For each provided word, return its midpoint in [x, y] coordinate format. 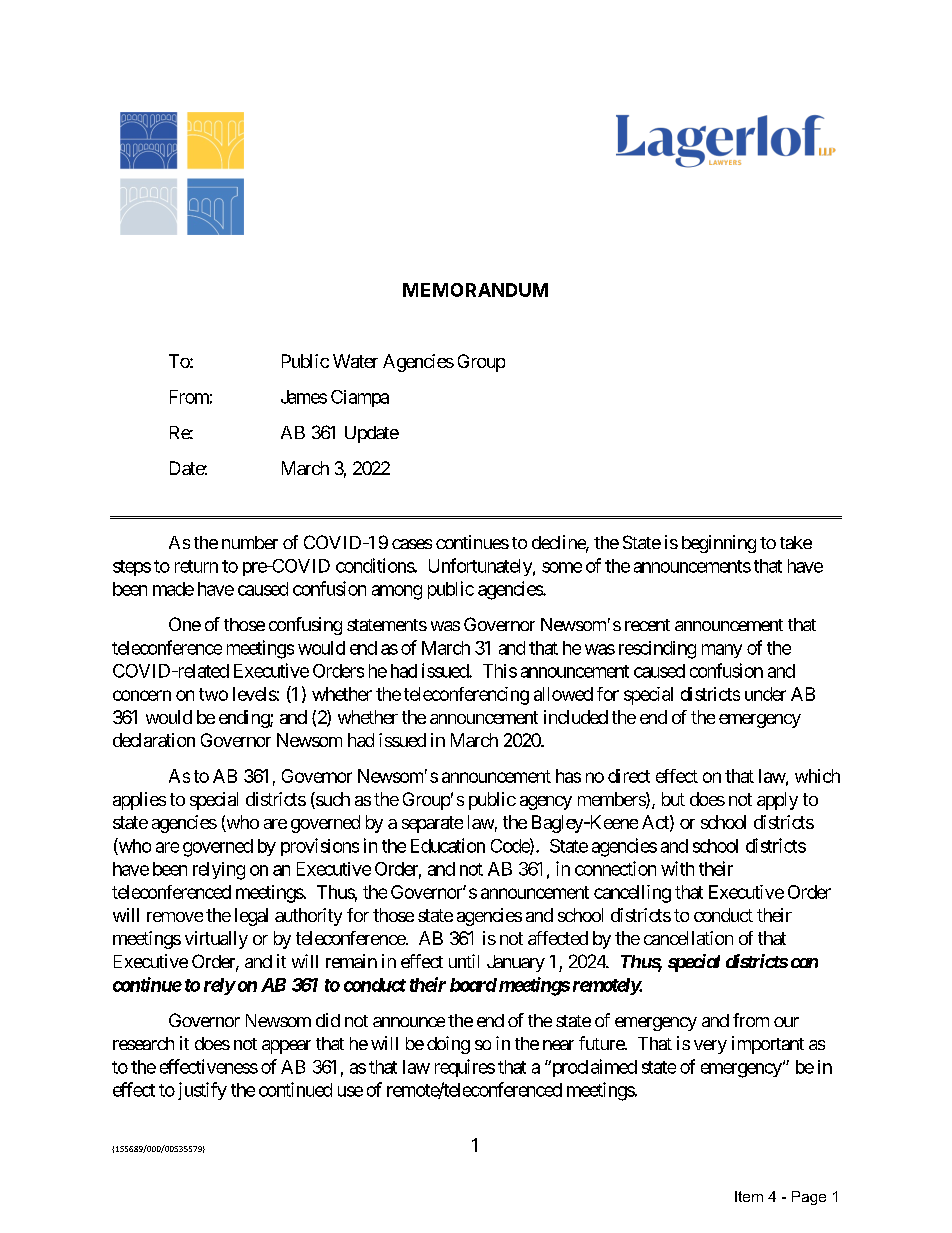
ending [245, 719]
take [796, 542]
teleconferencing [466, 696]
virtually [216, 940]
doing [448, 1045]
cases [412, 544]
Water [355, 361]
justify [202, 1091]
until [464, 961]
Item [749, 1196]
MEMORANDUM [475, 290]
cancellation [688, 938]
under [765, 694]
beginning [719, 544]
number [250, 542]
